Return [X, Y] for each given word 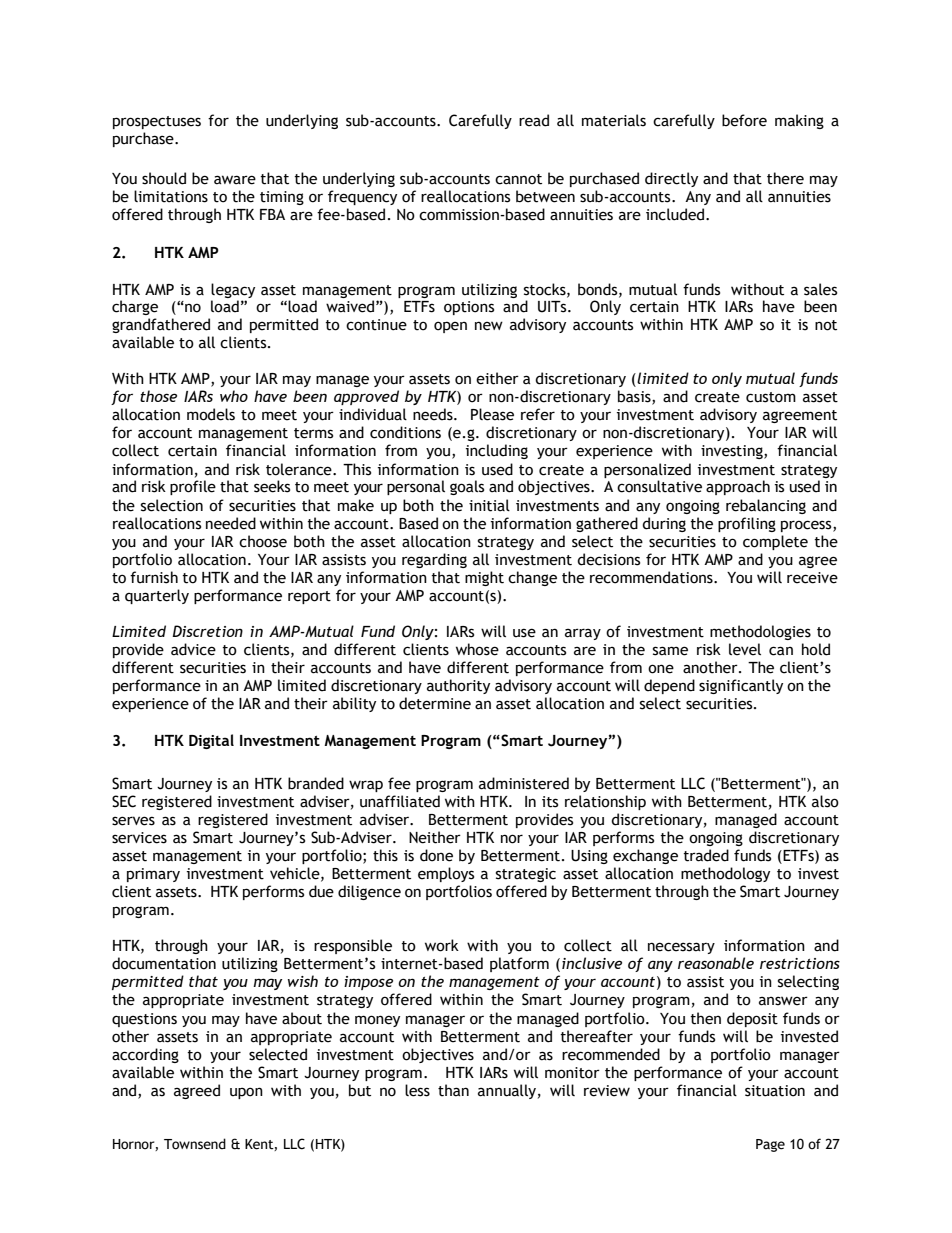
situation [775, 1091]
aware [235, 180]
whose [477, 649]
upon [246, 1093]
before [744, 120]
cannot [518, 179]
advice [193, 649]
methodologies [760, 632]
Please [492, 414]
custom [771, 397]
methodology [725, 874]
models [211, 414]
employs [446, 874]
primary [153, 875]
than [453, 1090]
